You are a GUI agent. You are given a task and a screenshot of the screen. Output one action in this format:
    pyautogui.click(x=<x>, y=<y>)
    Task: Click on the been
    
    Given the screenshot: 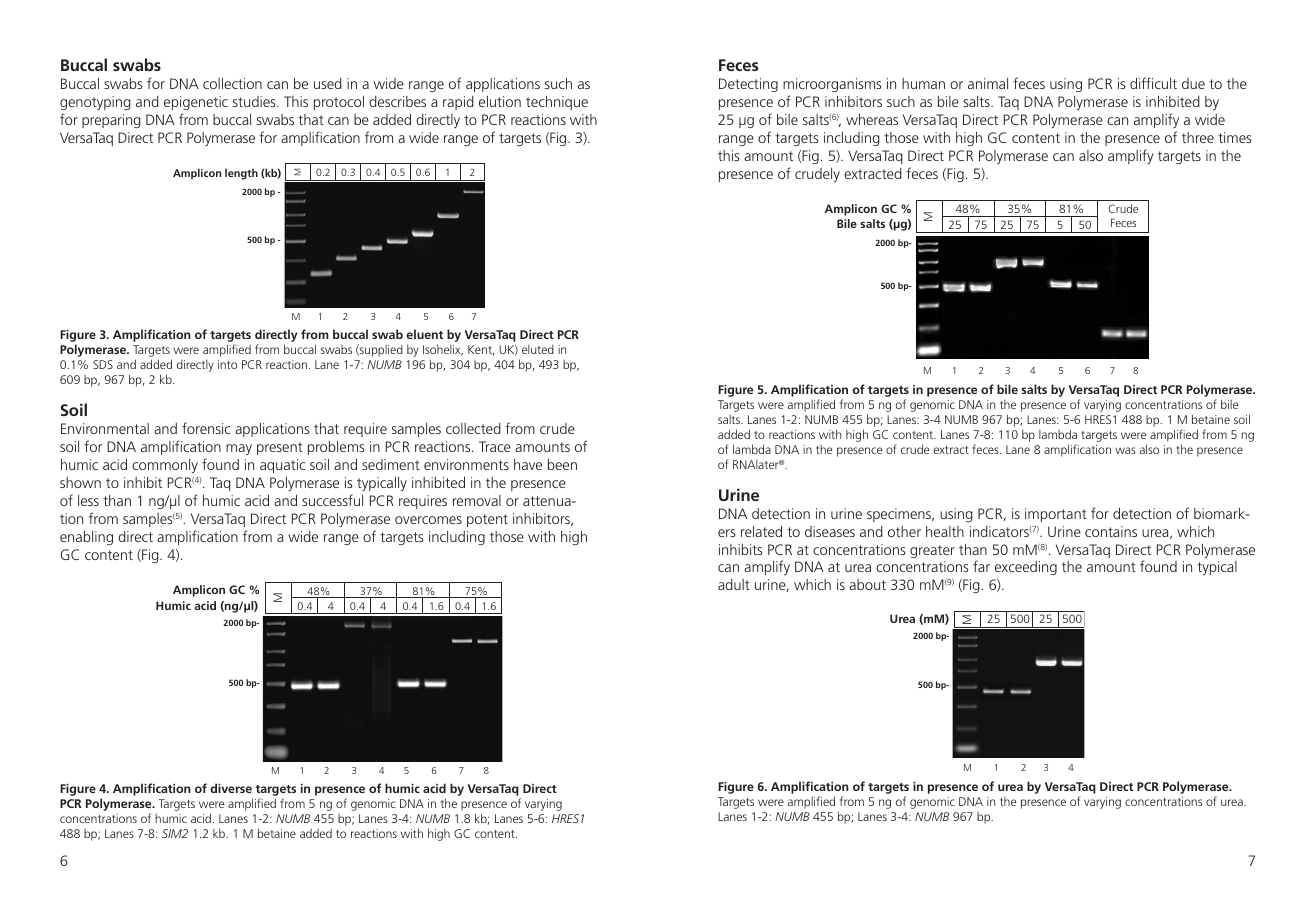 What is the action you would take?
    pyautogui.click(x=562, y=464)
